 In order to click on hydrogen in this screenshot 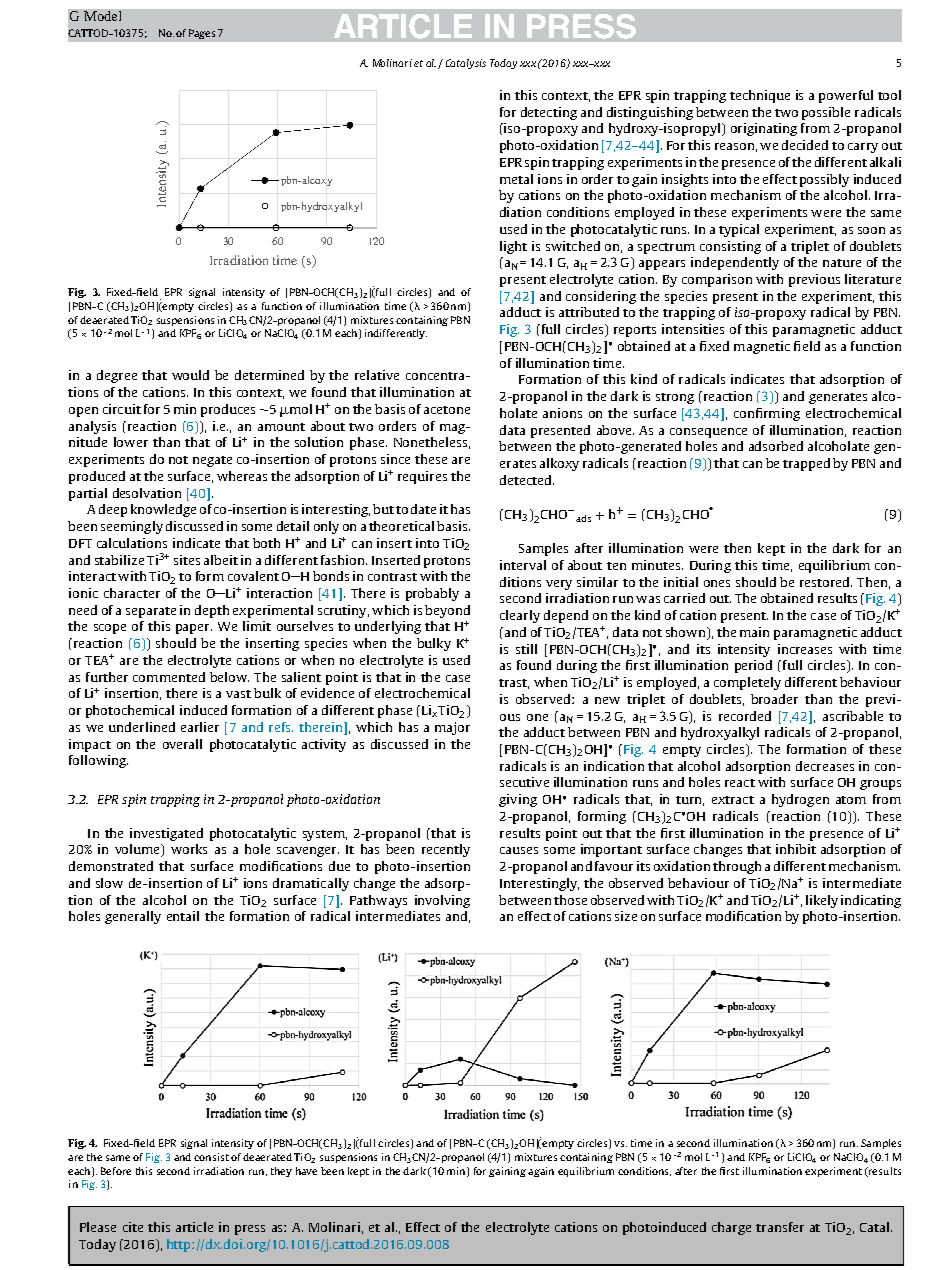, I will do `click(800, 800)`.
